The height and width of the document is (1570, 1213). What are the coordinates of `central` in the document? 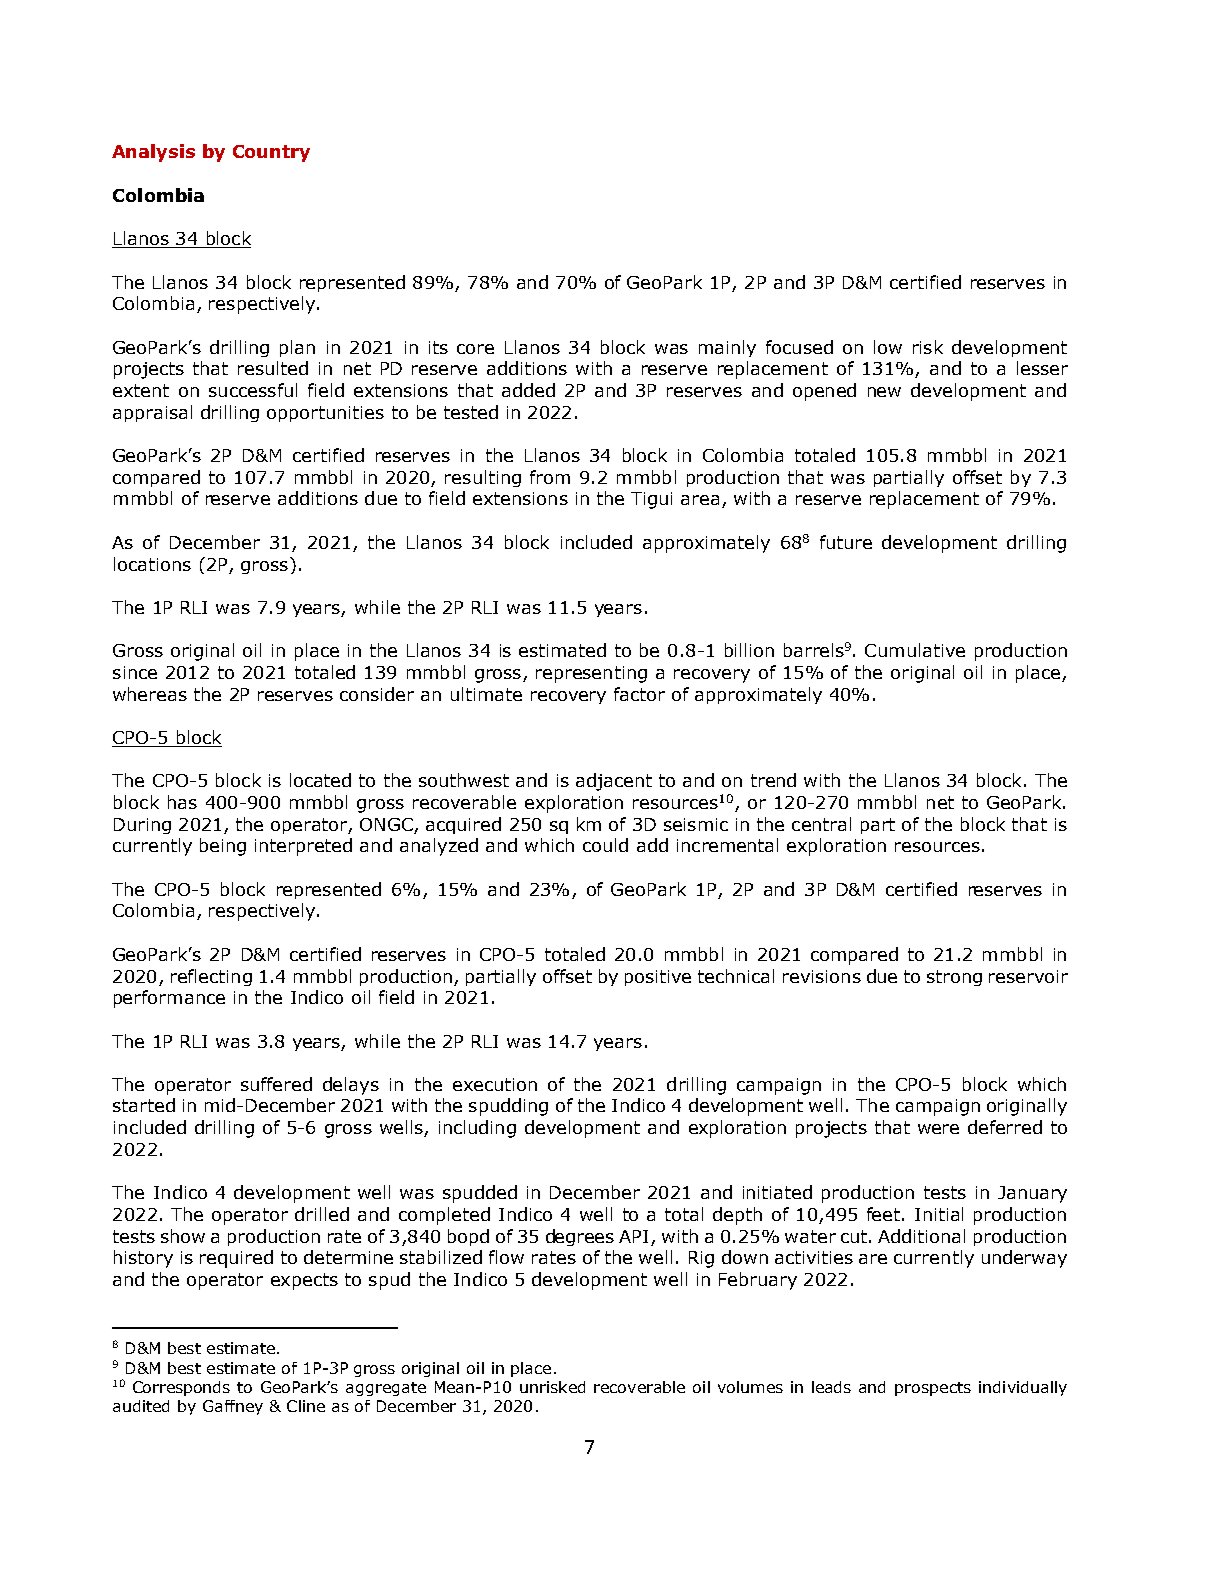 It's located at (821, 824).
